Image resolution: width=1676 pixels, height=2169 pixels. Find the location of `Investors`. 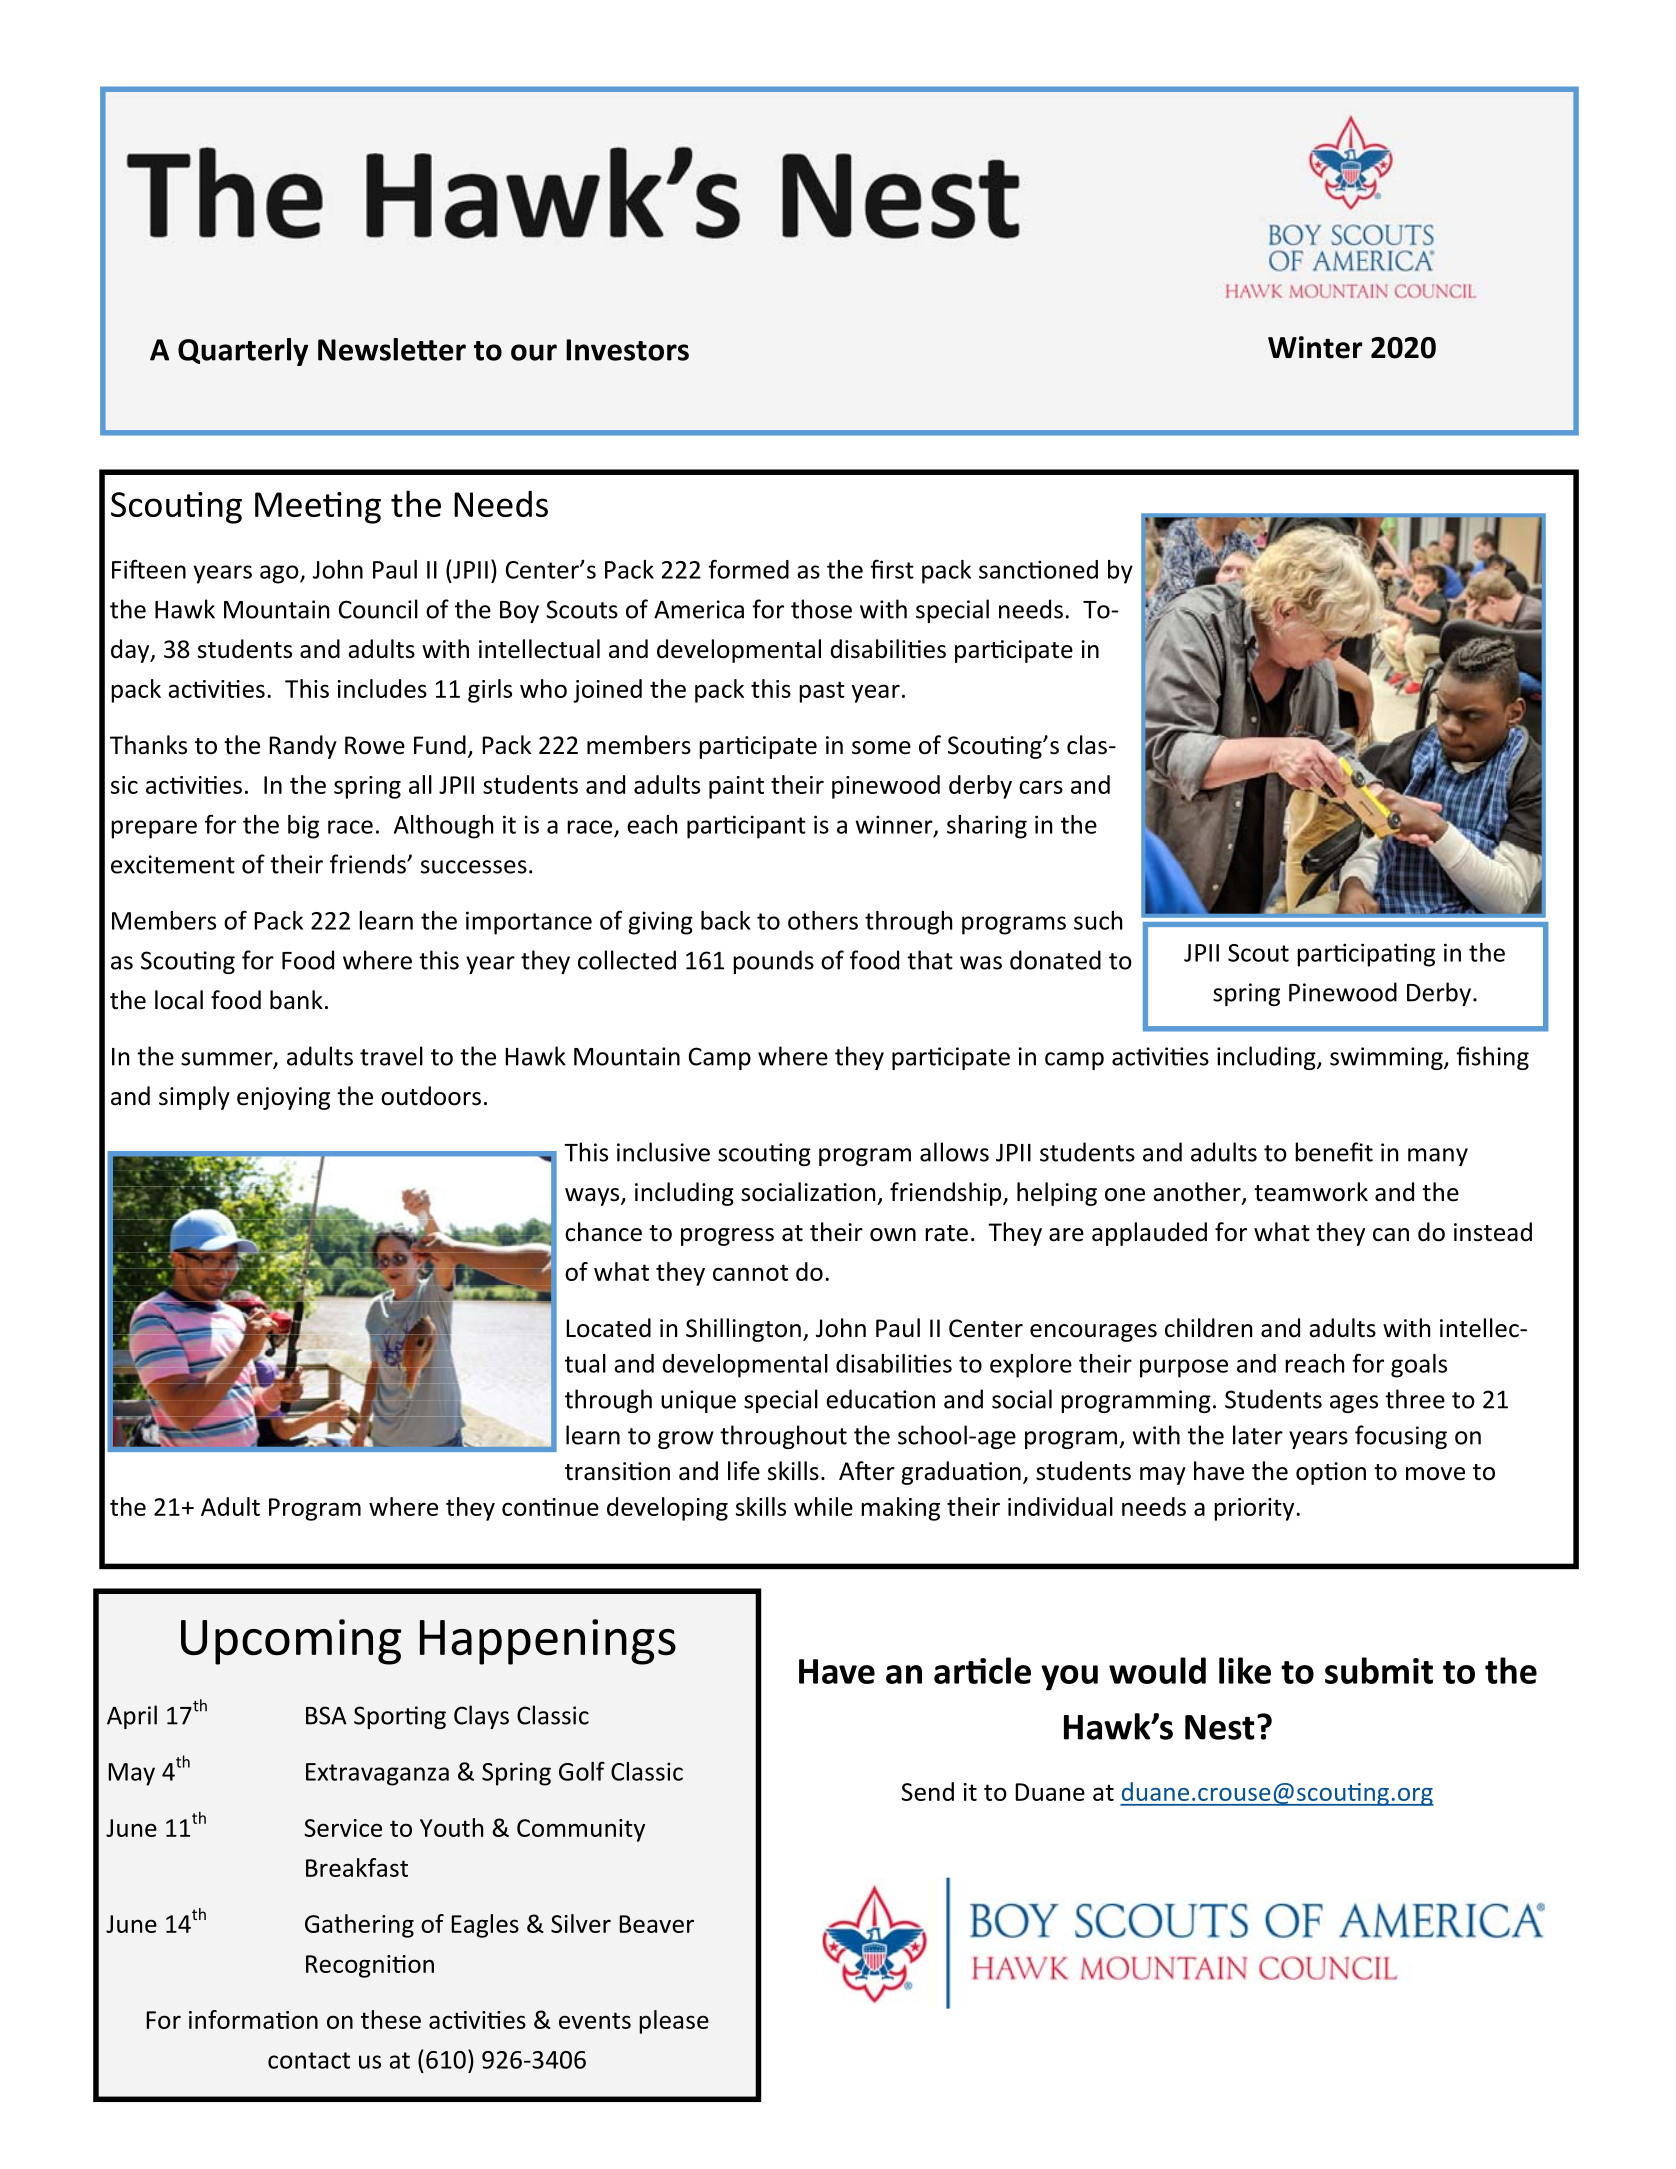

Investors is located at coordinates (627, 350).
